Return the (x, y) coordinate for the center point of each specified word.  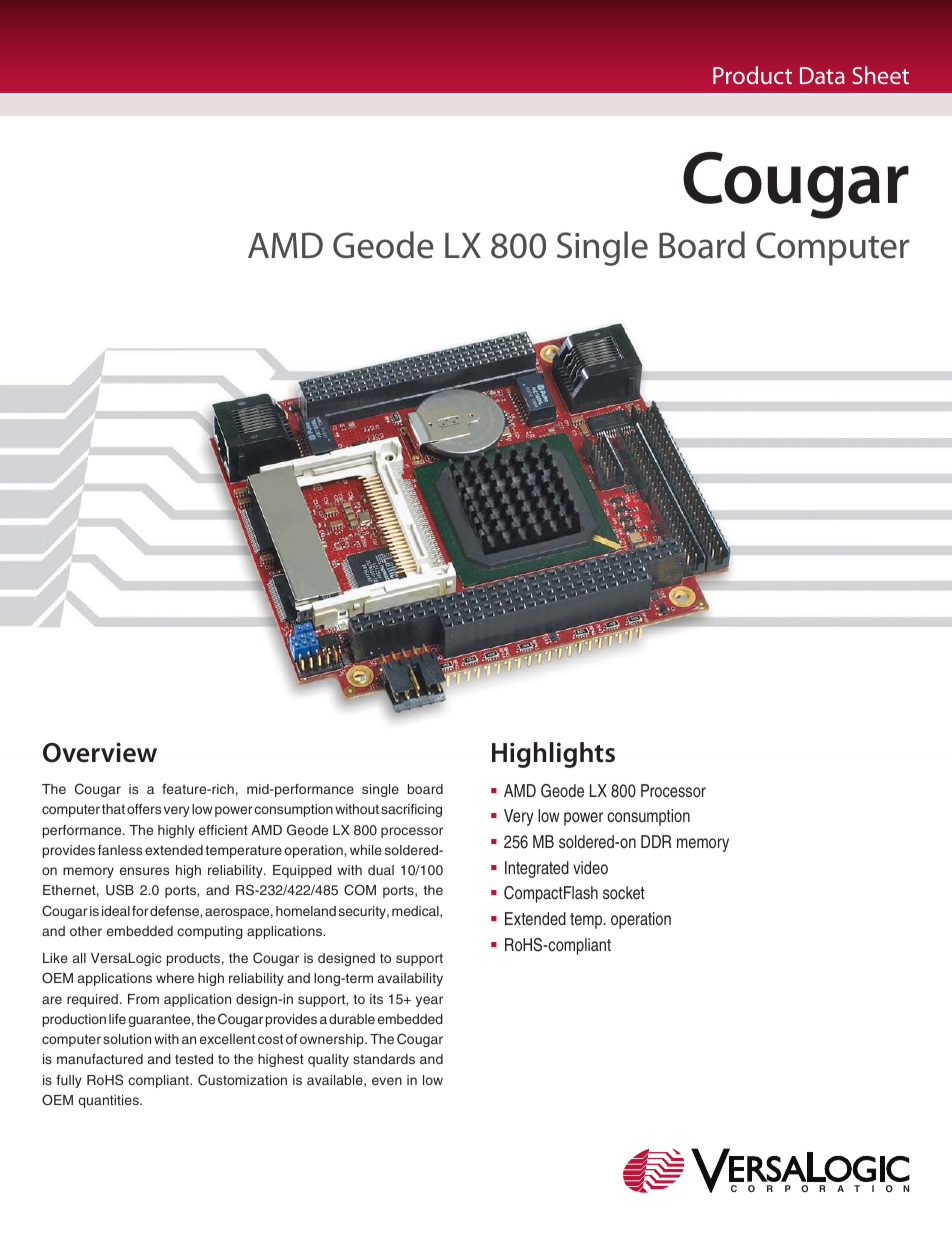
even (387, 1081)
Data (822, 75)
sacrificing (411, 810)
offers (144, 809)
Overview (100, 752)
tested (194, 1059)
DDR (656, 841)
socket (624, 893)
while (366, 850)
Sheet (880, 75)
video (590, 868)
